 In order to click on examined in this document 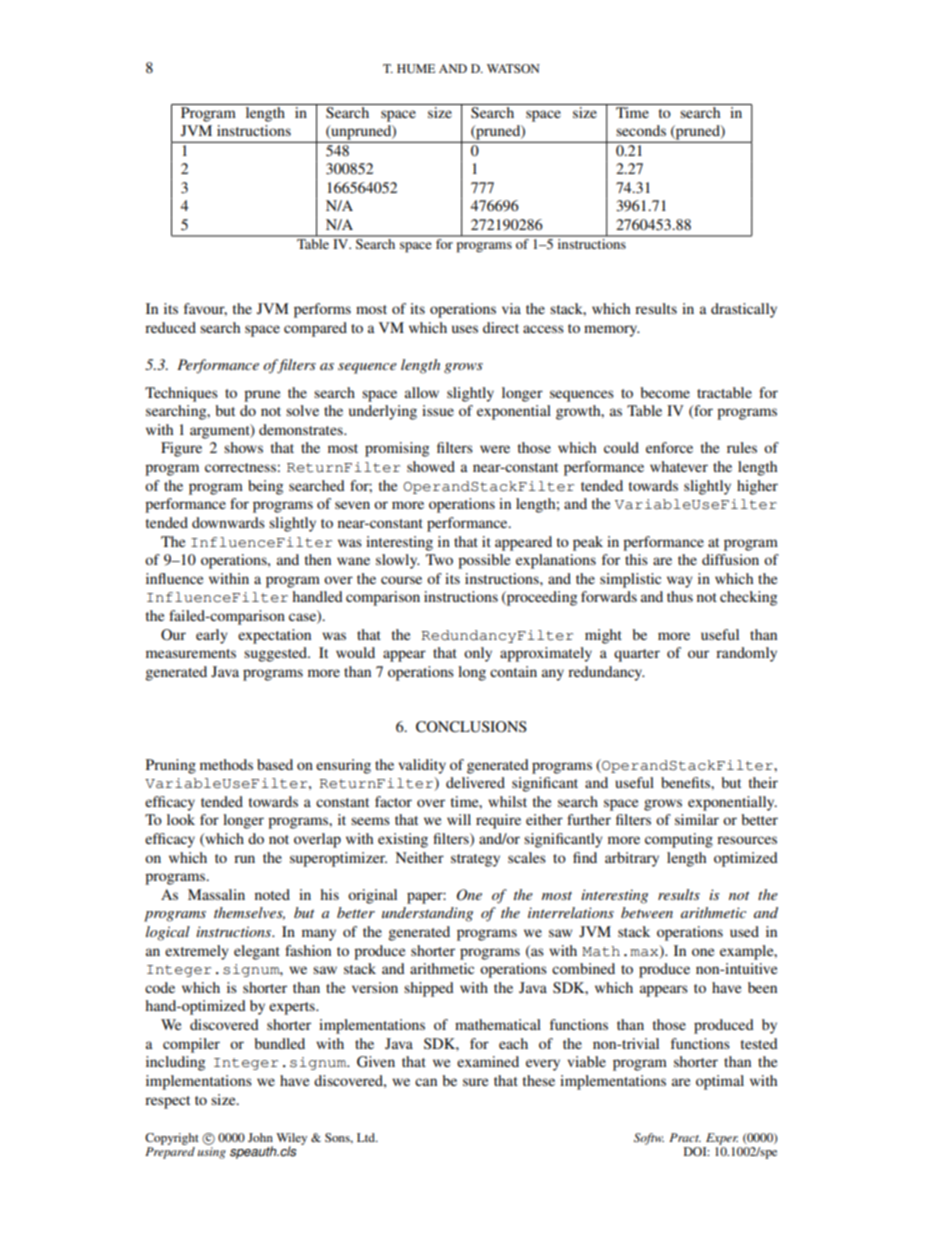, I will do `click(488, 1061)`.
